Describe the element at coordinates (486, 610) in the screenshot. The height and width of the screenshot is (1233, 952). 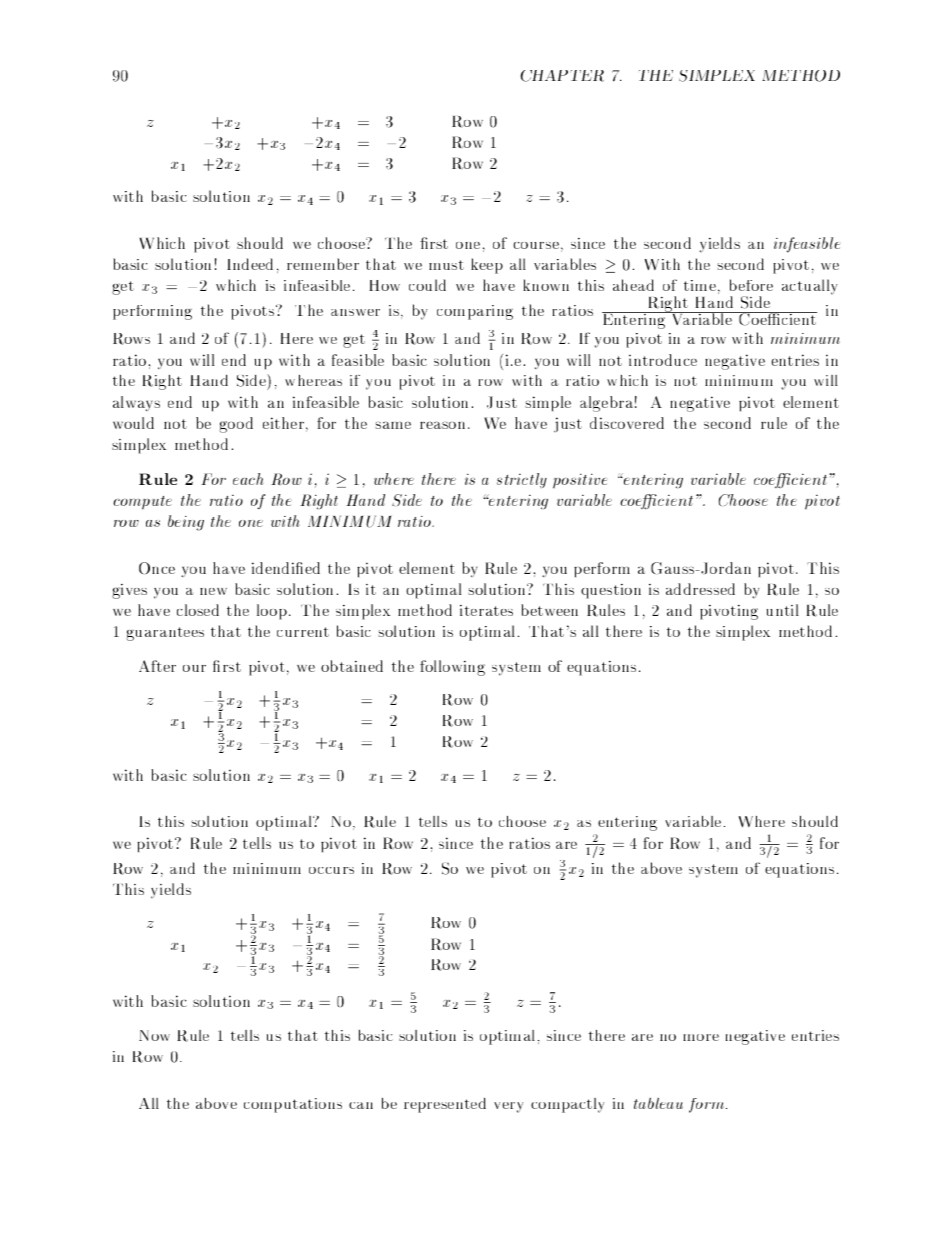
I see `iterates` at that location.
